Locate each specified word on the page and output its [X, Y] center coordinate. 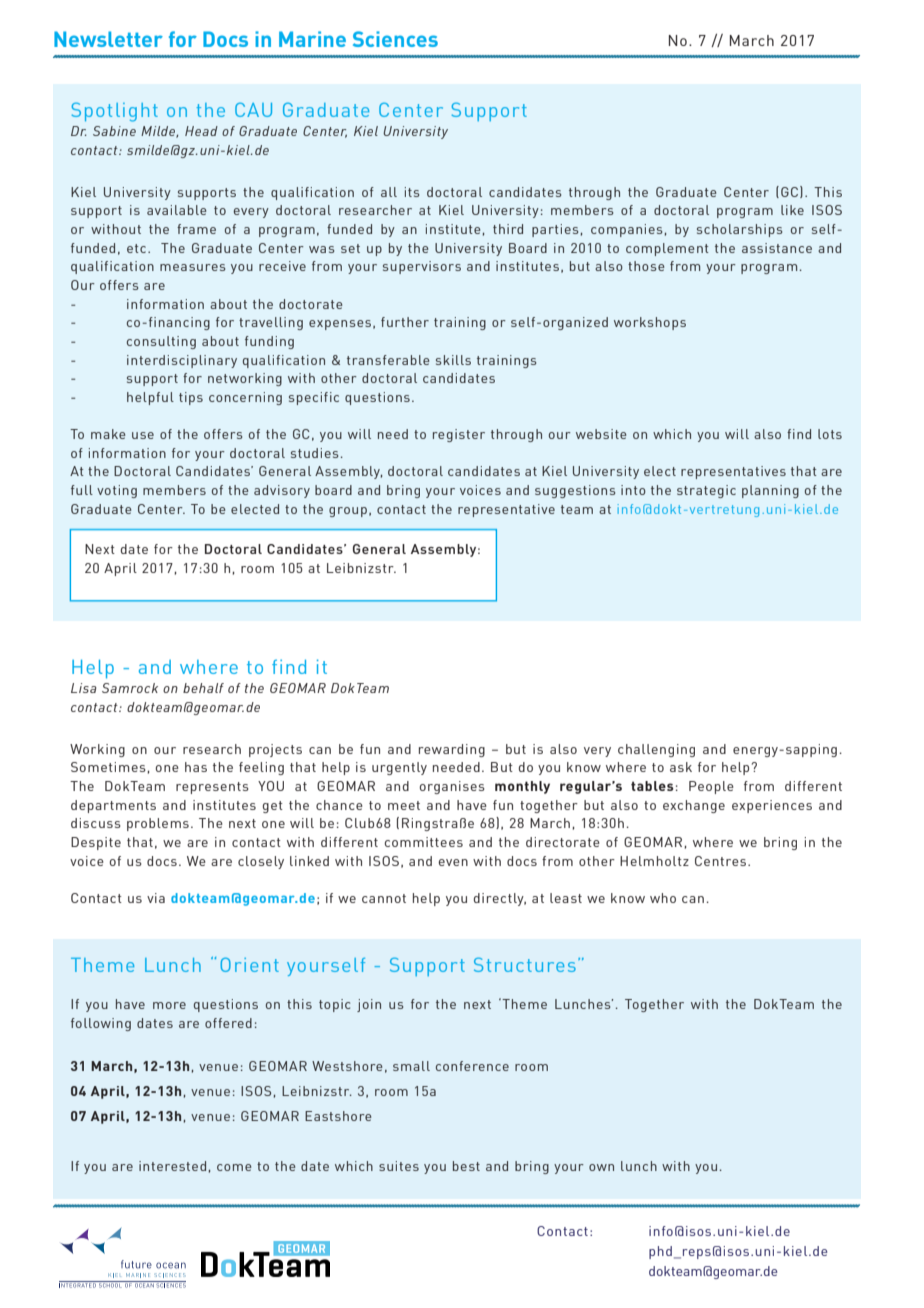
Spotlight [114, 112]
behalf [203, 688]
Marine [312, 39]
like [792, 210]
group [348, 512]
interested [172, 1166]
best [466, 1166]
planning [770, 491]
